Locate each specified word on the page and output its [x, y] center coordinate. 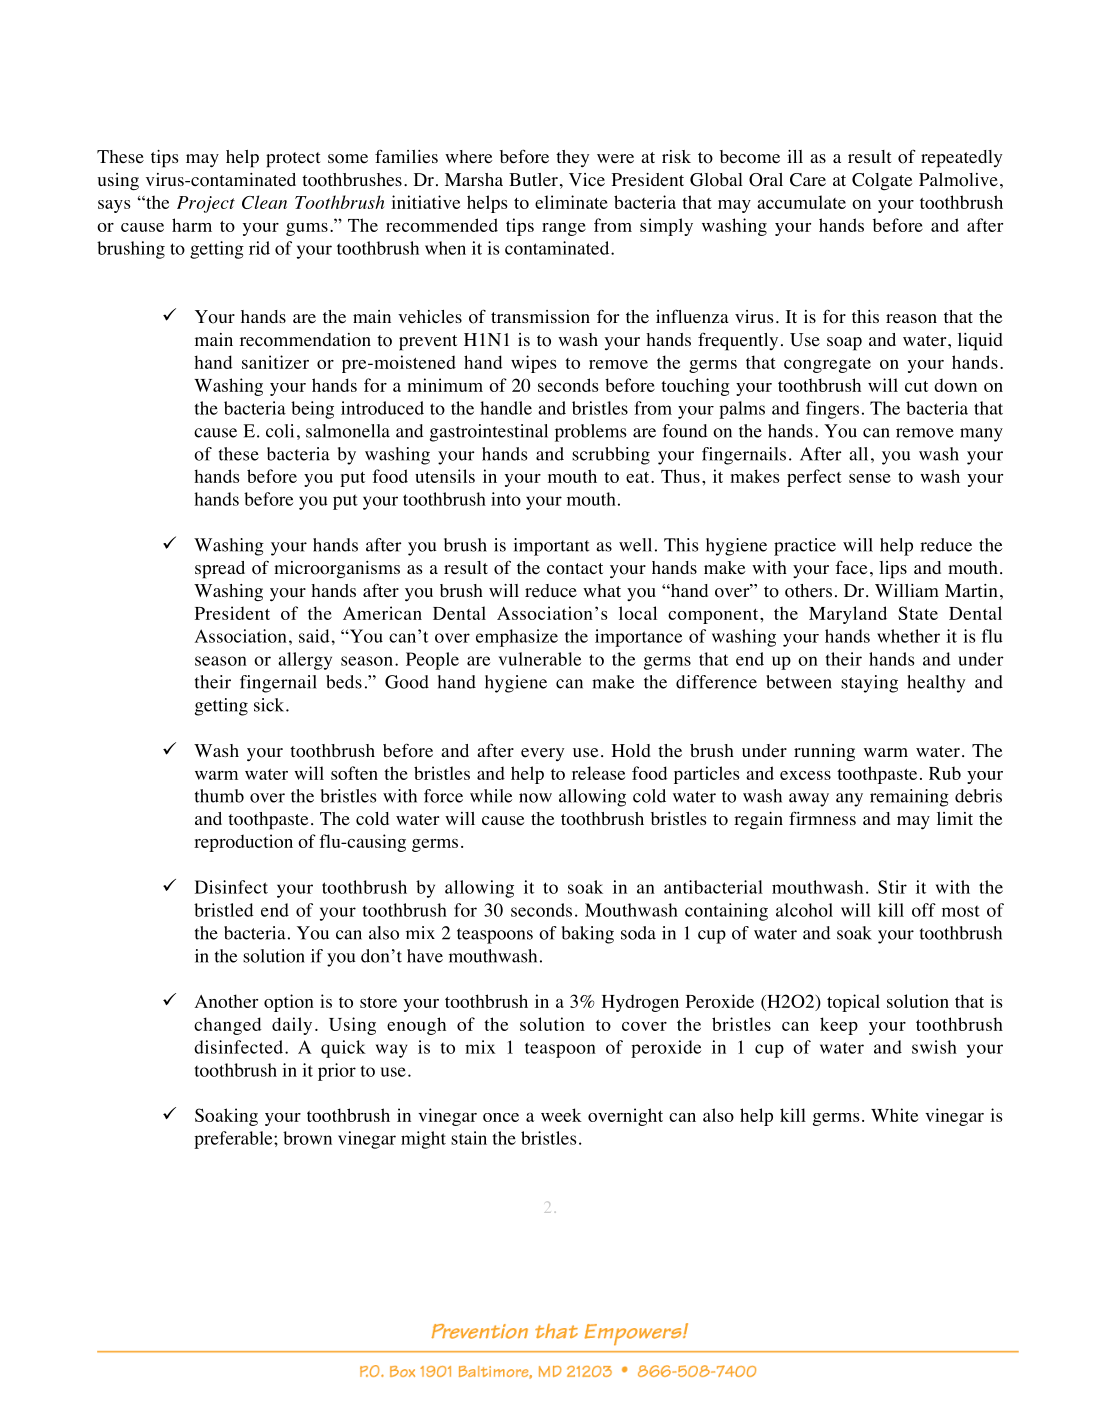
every [542, 754]
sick [270, 705]
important [552, 547]
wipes [534, 364]
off [924, 910]
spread [220, 570]
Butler [533, 180]
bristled [224, 910]
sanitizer [275, 362]
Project [206, 204]
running [824, 752]
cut [916, 386]
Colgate [882, 181]
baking [588, 935]
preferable [234, 1140]
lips [893, 570]
